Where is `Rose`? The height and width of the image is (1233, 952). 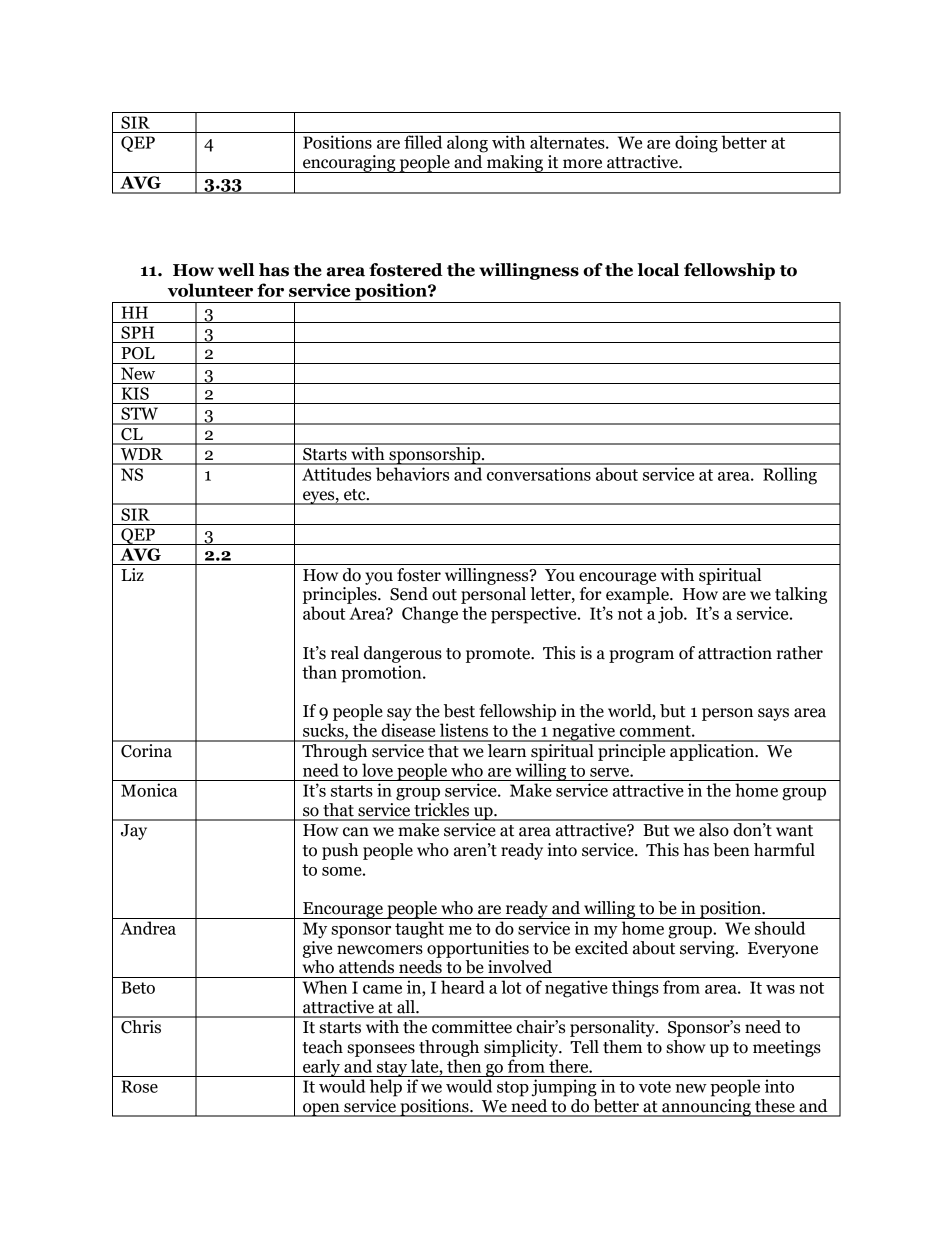
Rose is located at coordinates (140, 1086).
